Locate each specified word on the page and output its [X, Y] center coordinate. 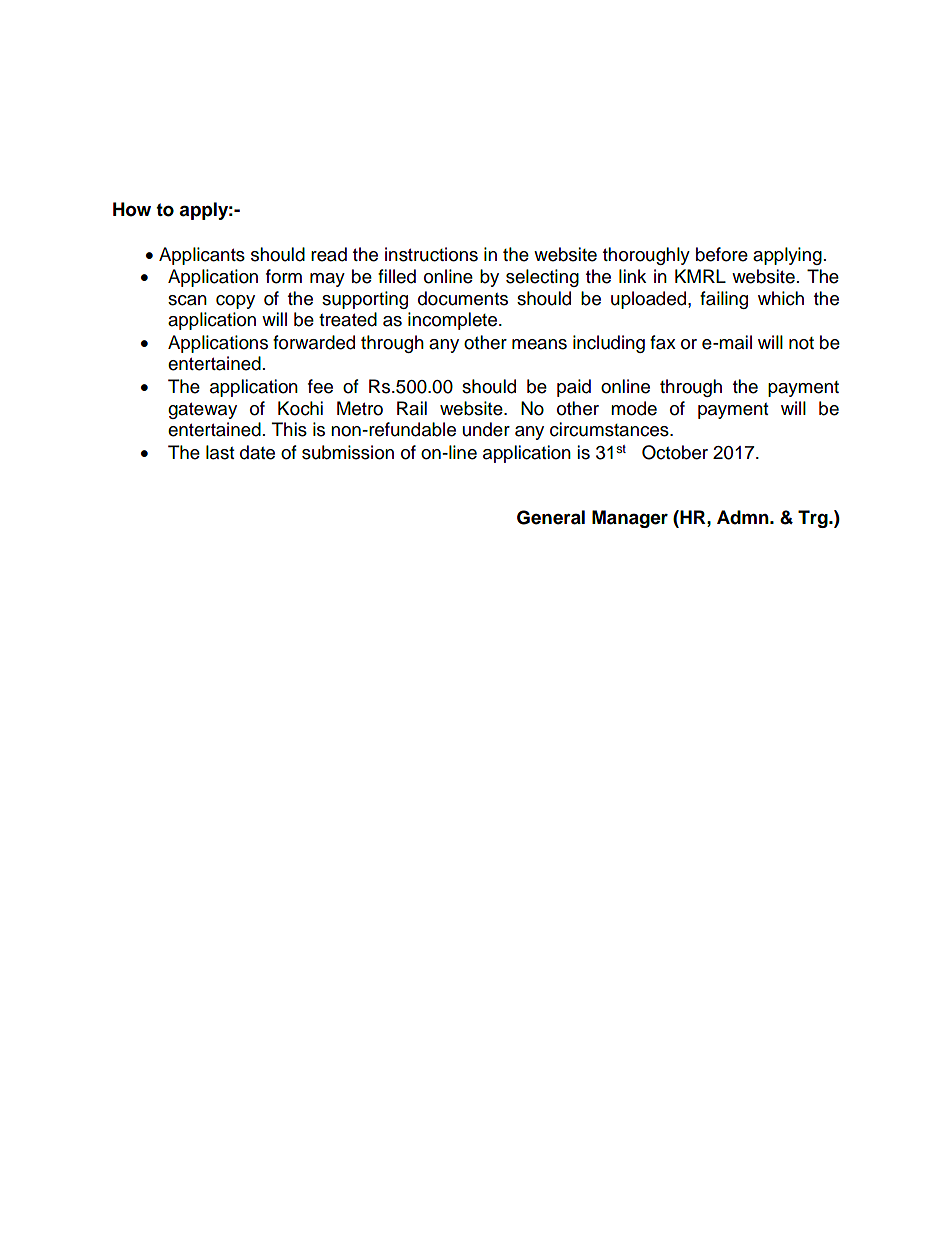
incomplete [454, 321]
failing [724, 300]
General [551, 517]
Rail [412, 408]
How [132, 209]
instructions [431, 254]
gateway [202, 411]
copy [235, 302]
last [220, 452]
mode [634, 408]
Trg [814, 519]
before [722, 254]
